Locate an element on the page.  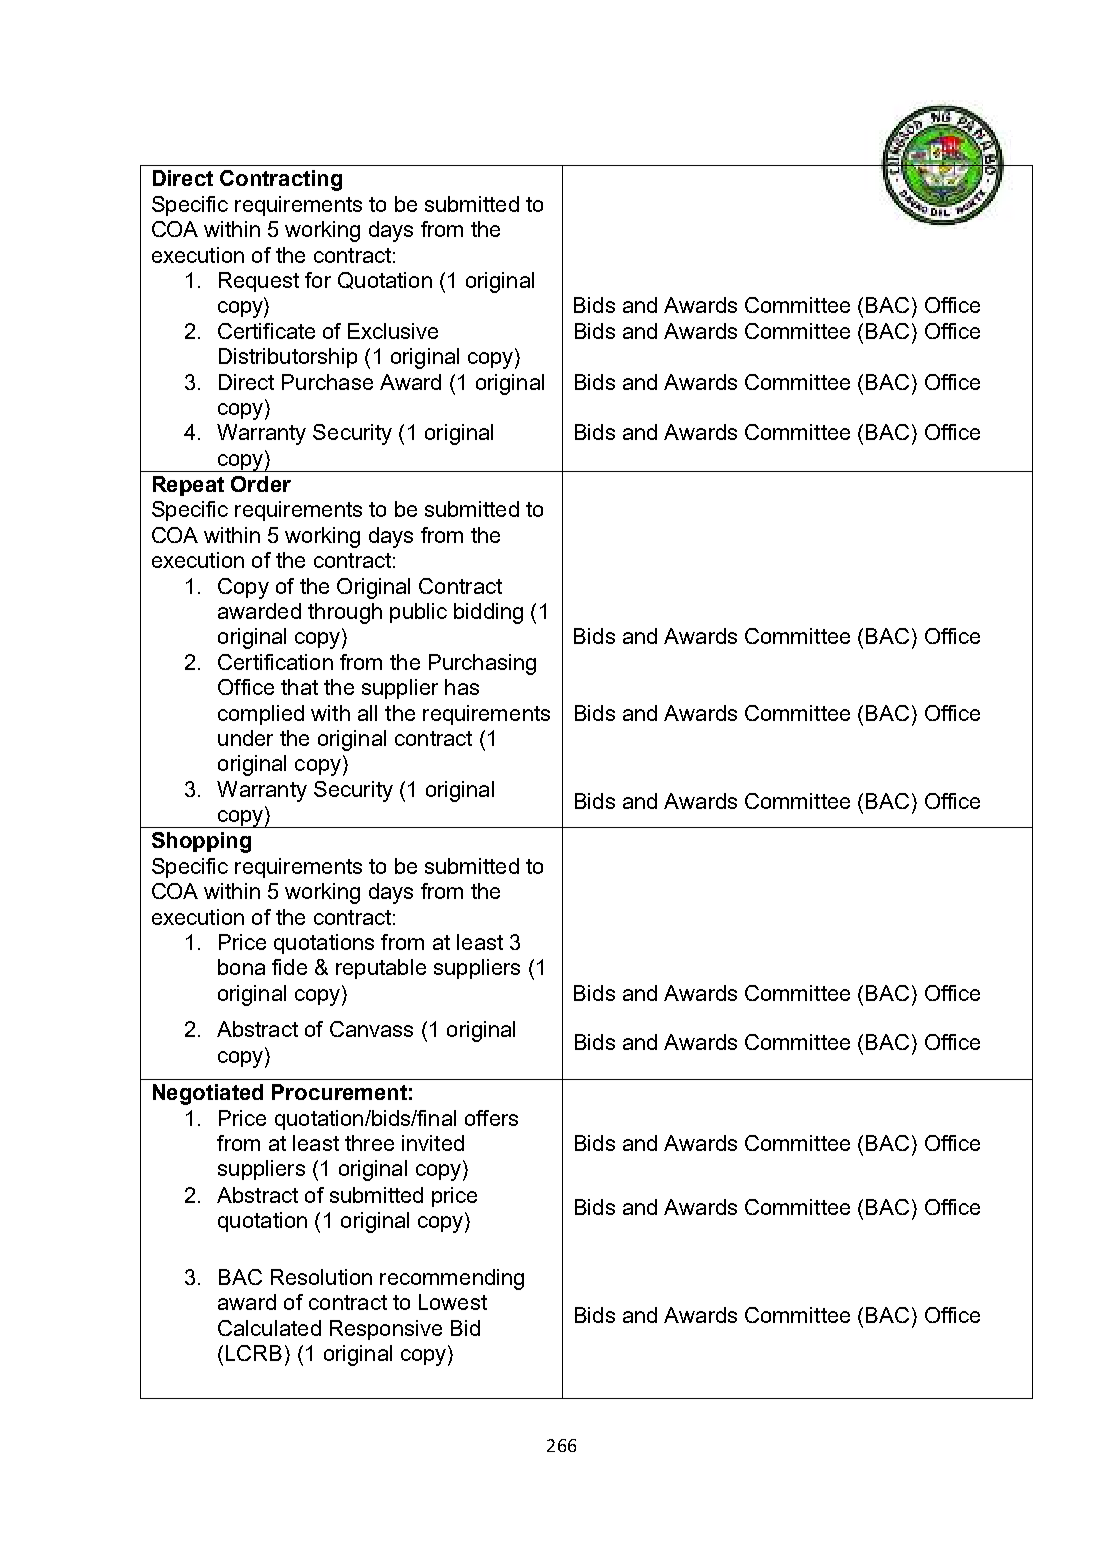
Certification is located at coordinates (275, 662).
